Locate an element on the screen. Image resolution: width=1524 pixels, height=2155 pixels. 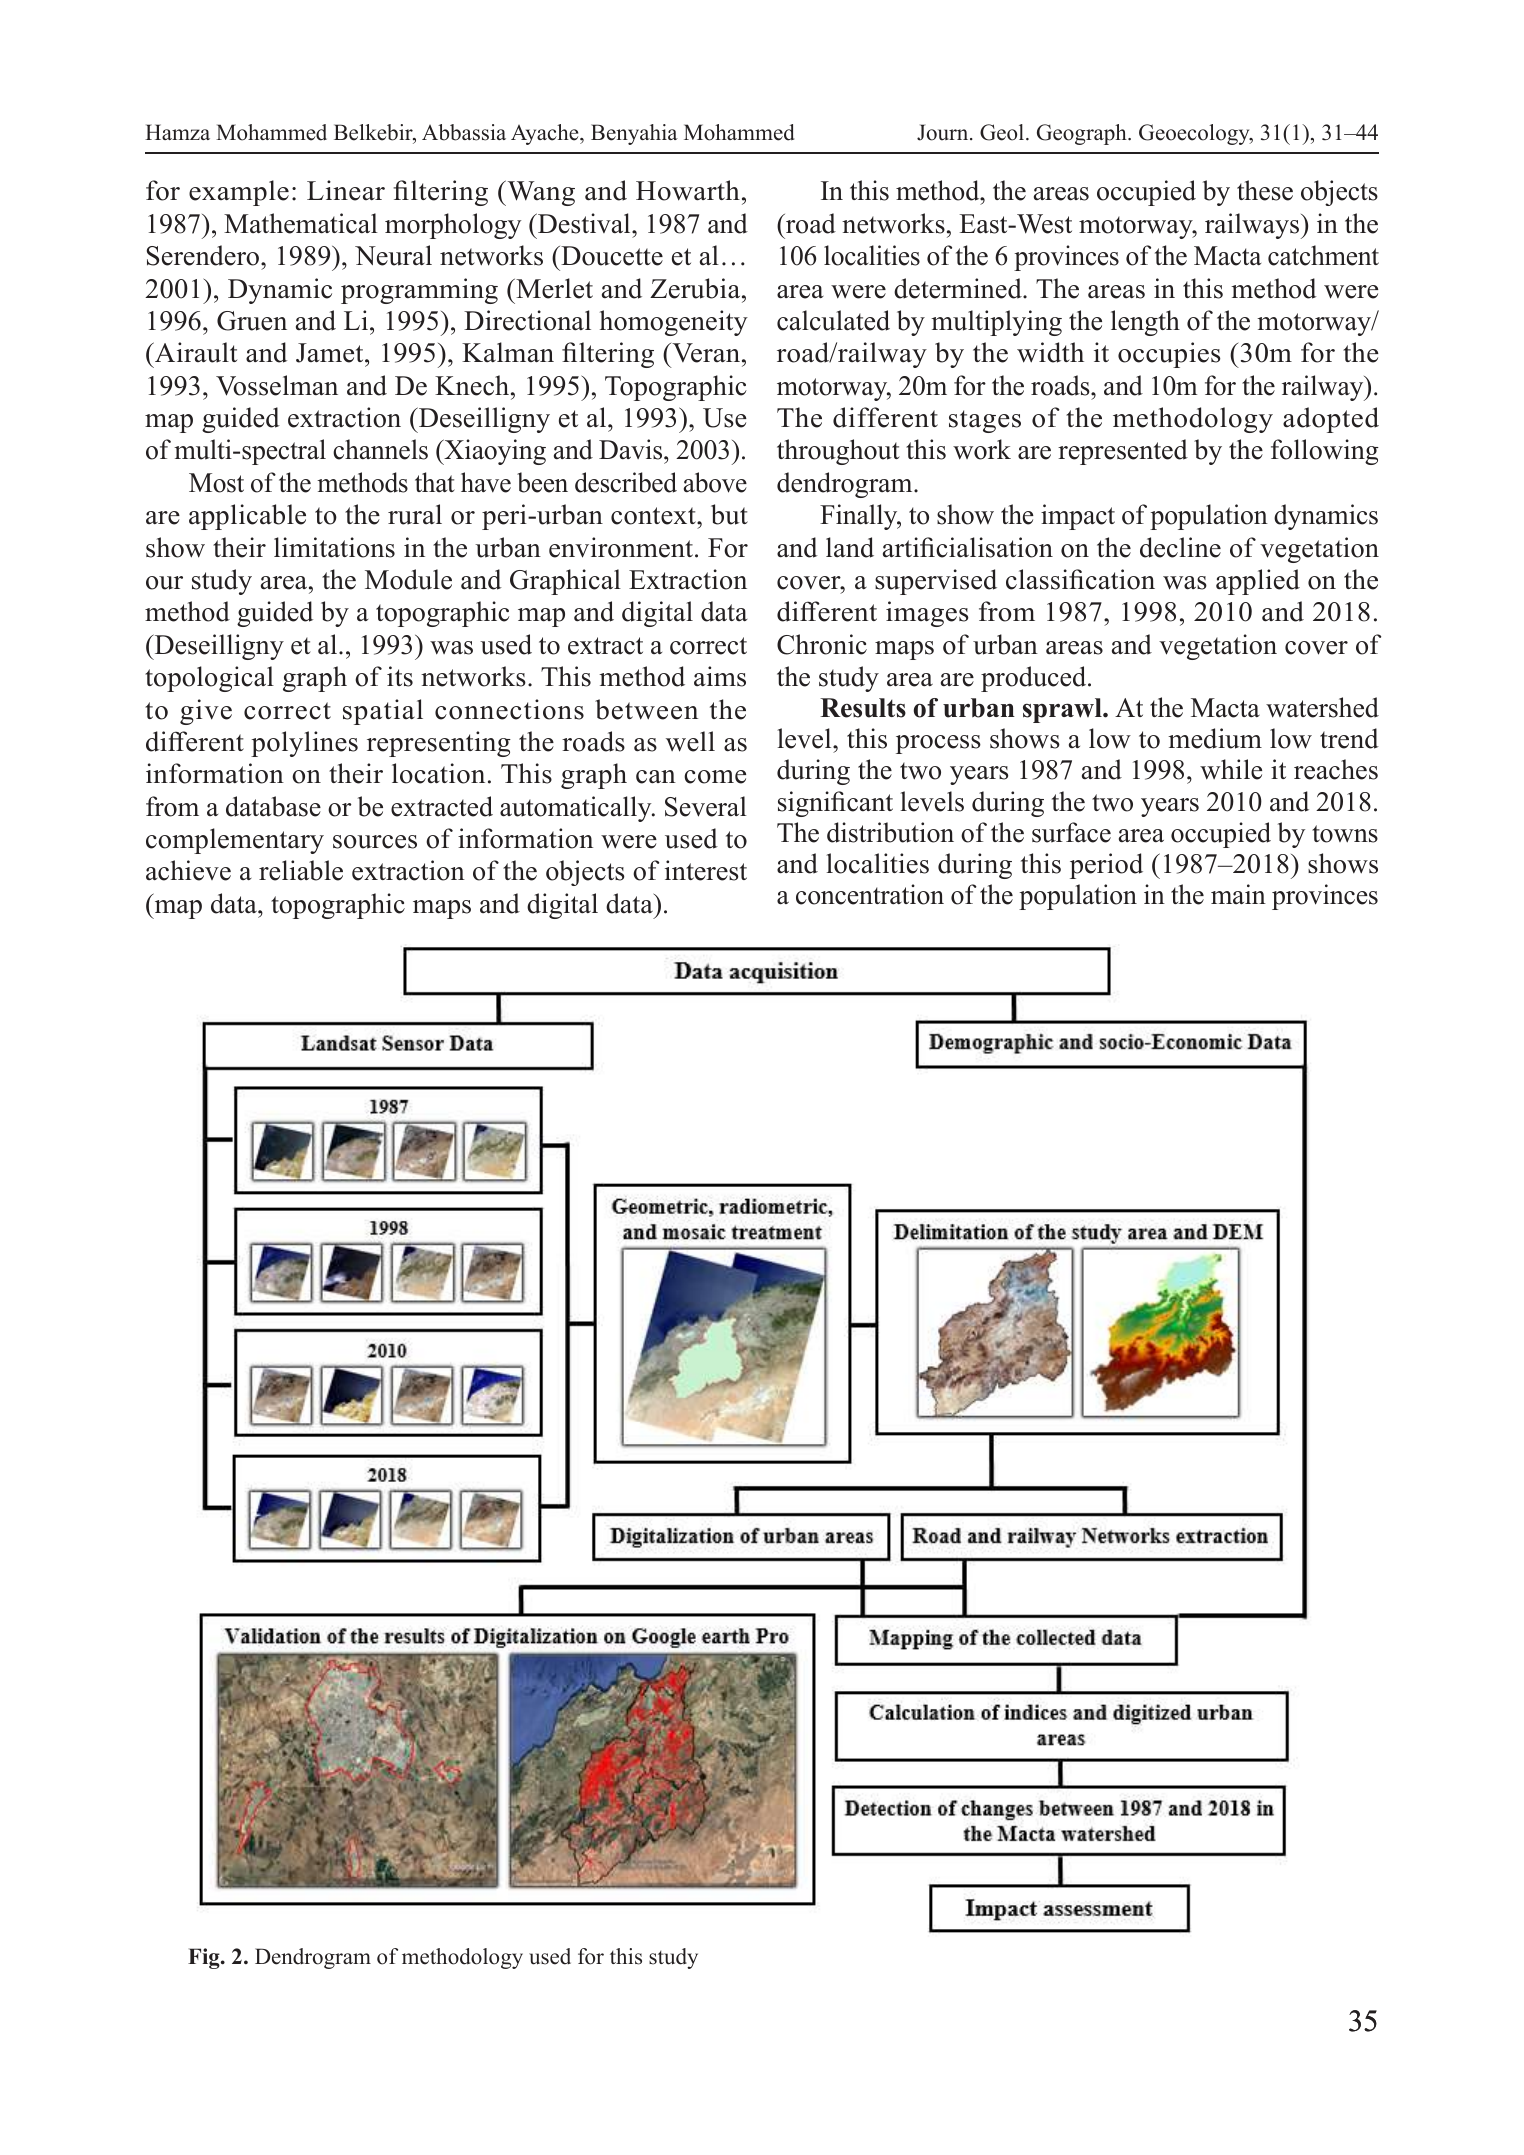
concentration is located at coordinates (870, 894).
